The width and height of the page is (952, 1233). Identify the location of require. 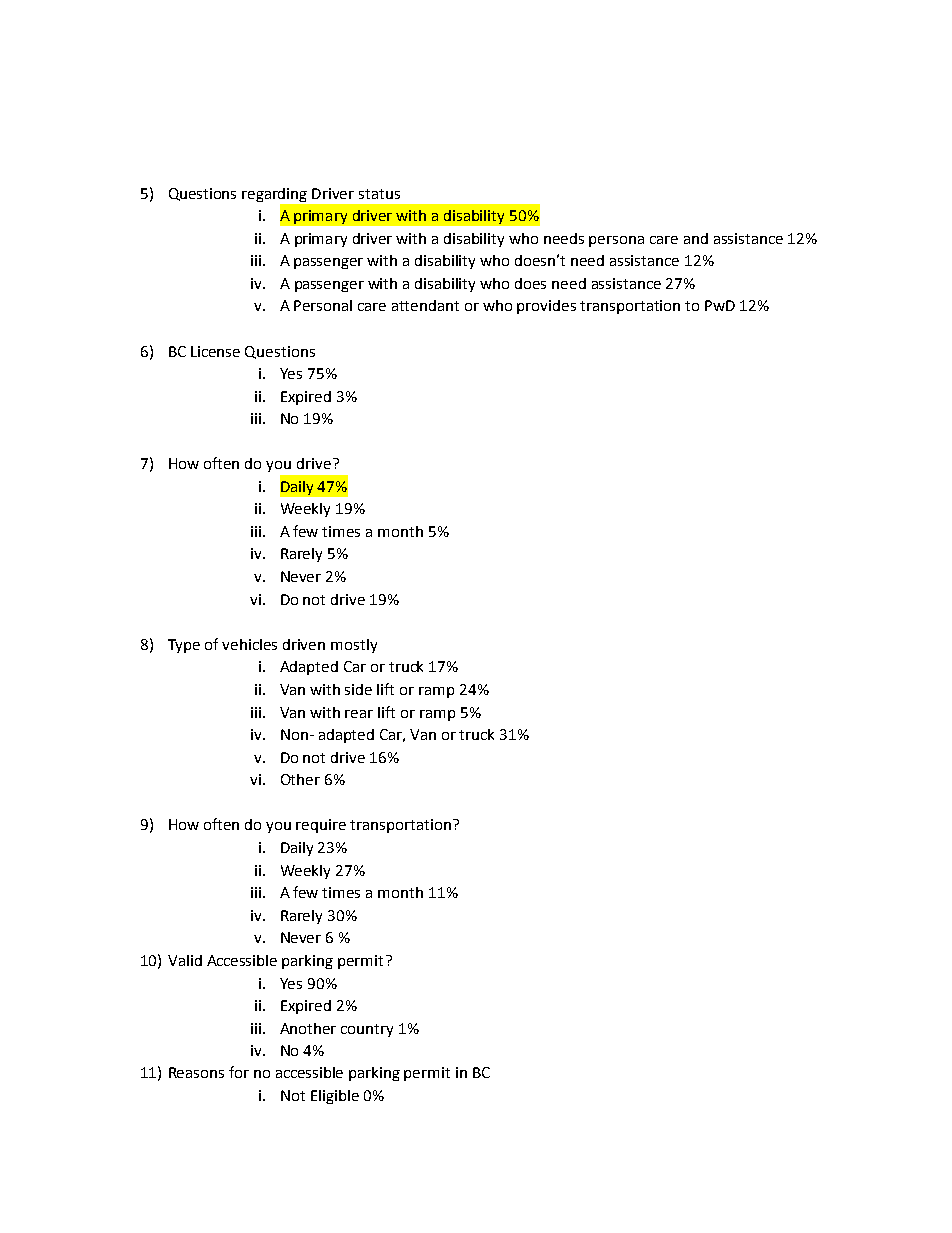
(321, 826).
